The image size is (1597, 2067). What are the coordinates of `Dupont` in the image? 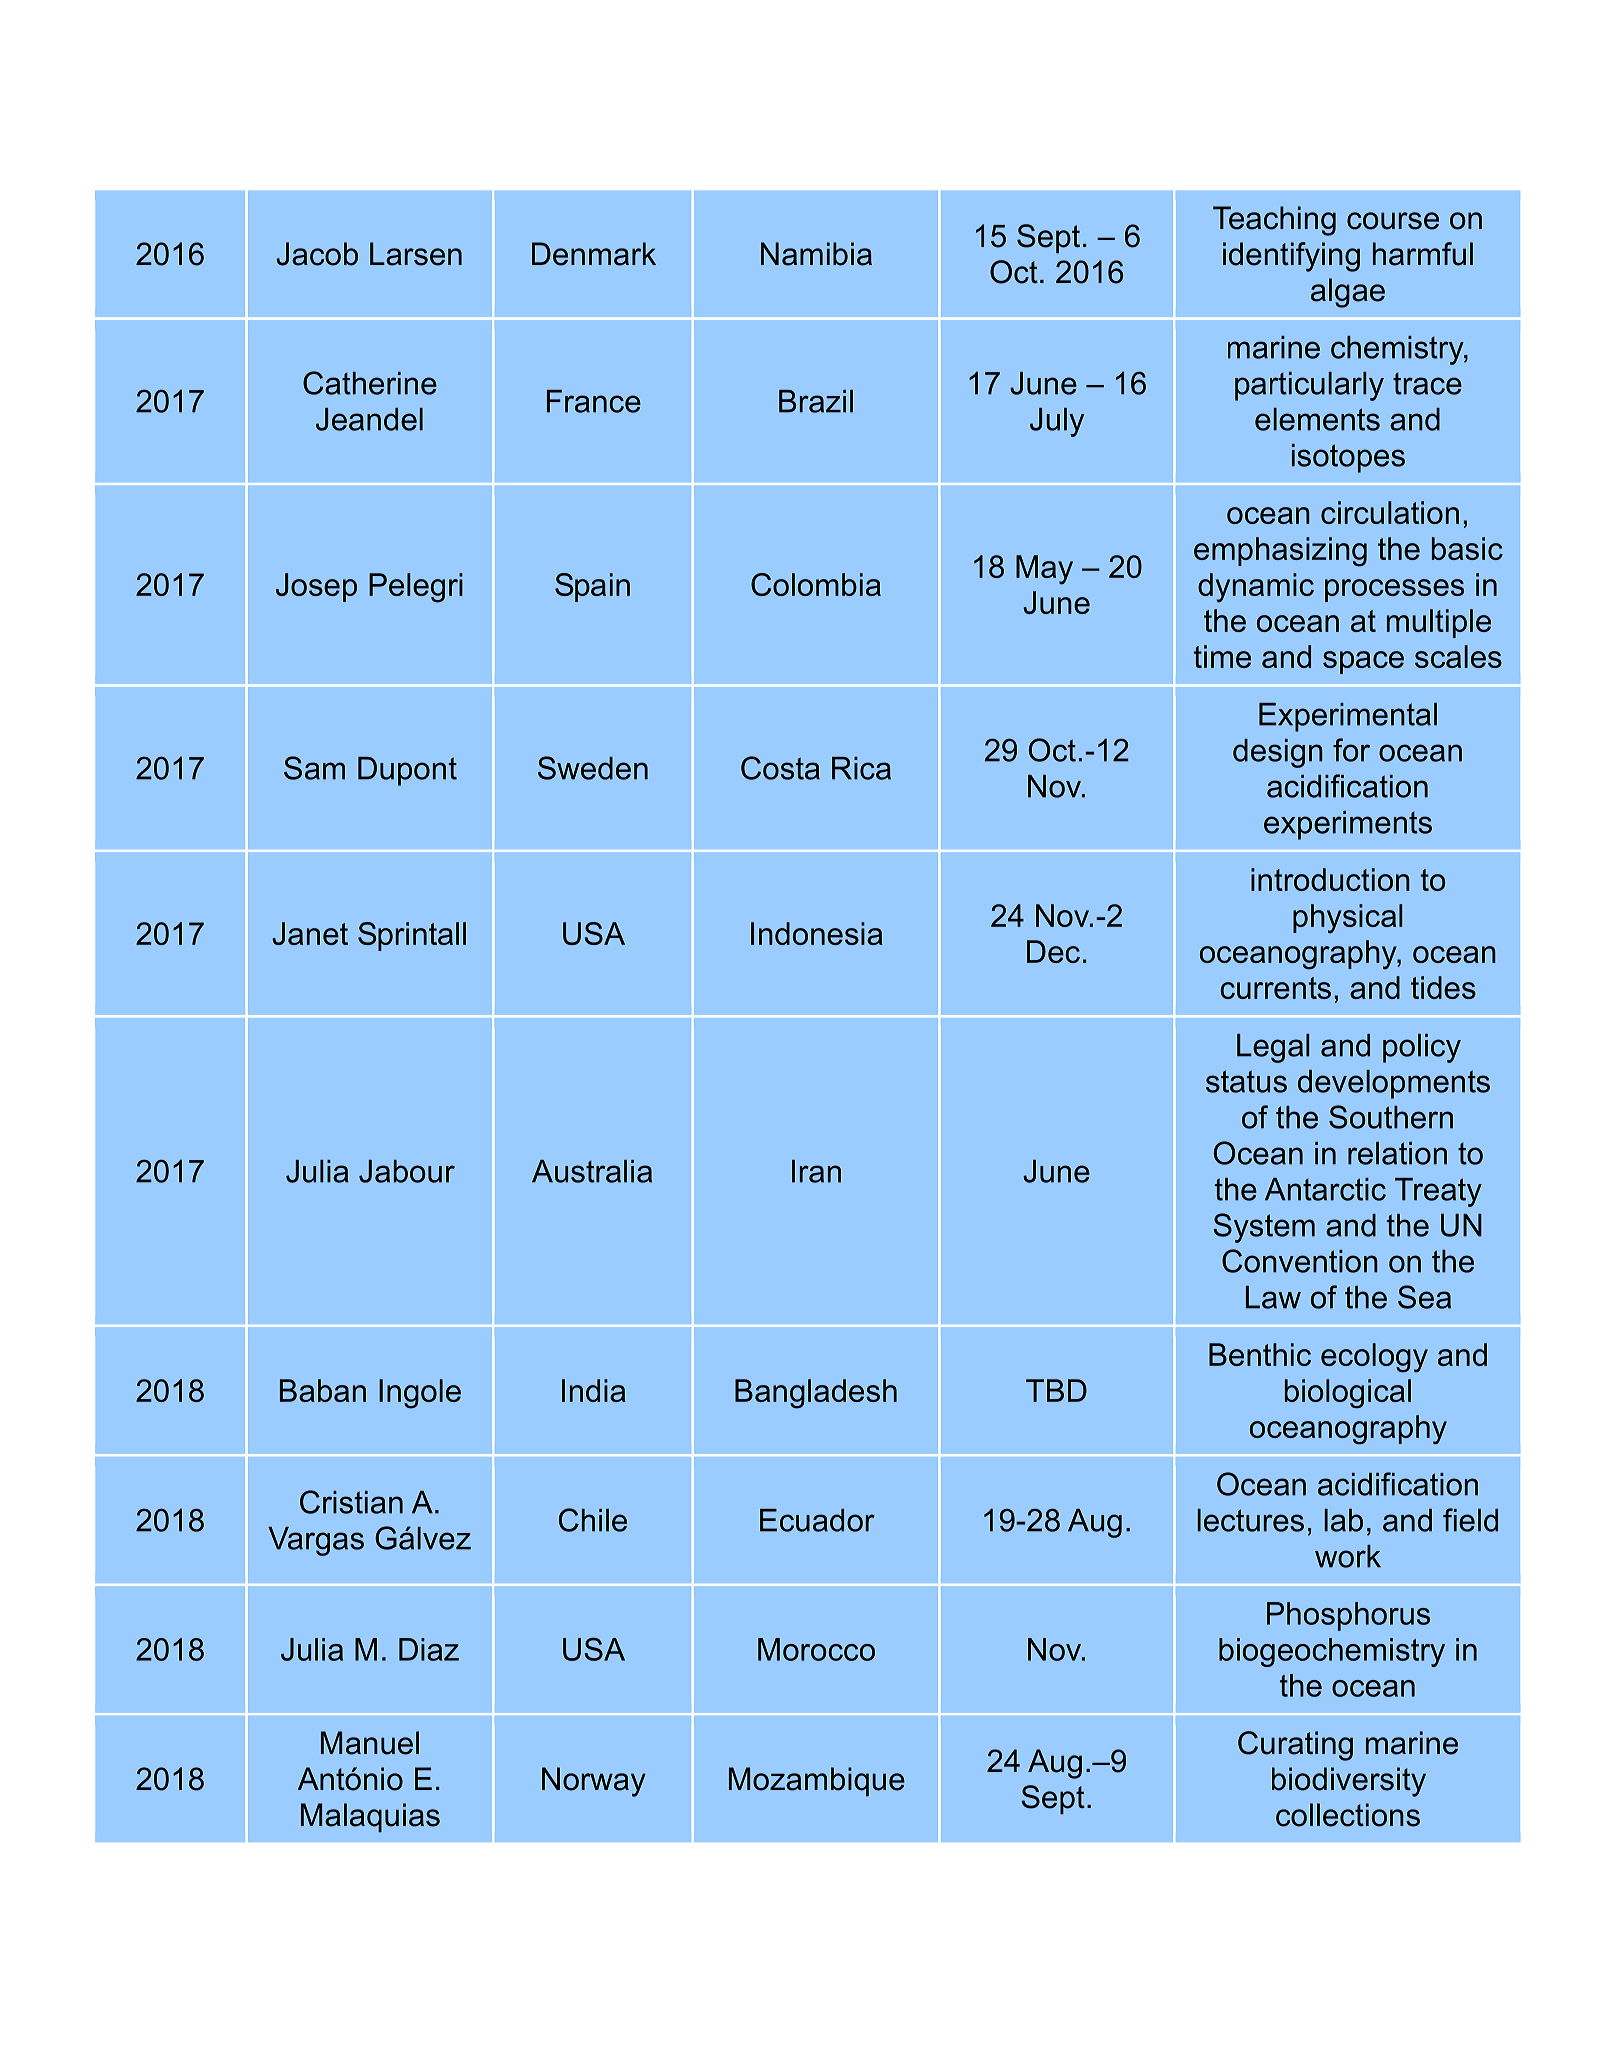 It's located at (407, 771).
